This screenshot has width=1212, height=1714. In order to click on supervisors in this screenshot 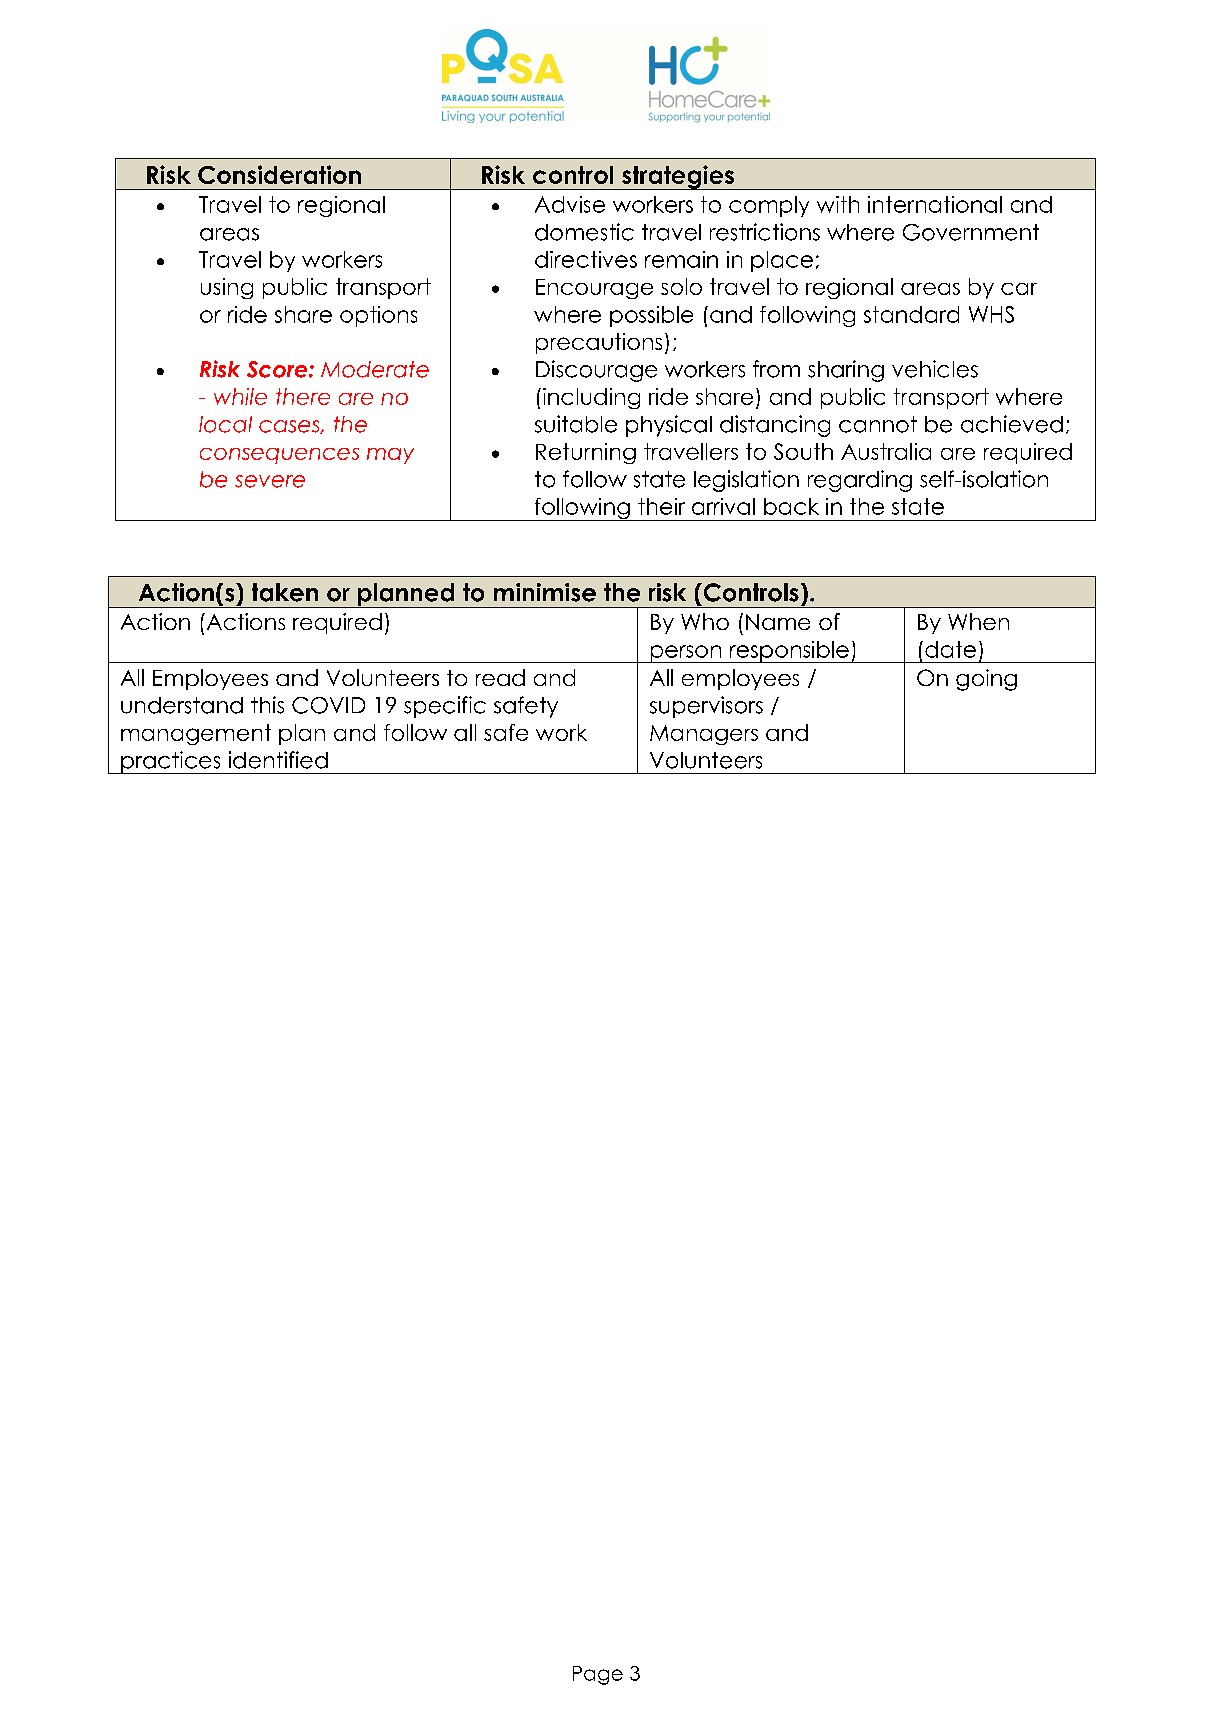, I will do `click(706, 707)`.
